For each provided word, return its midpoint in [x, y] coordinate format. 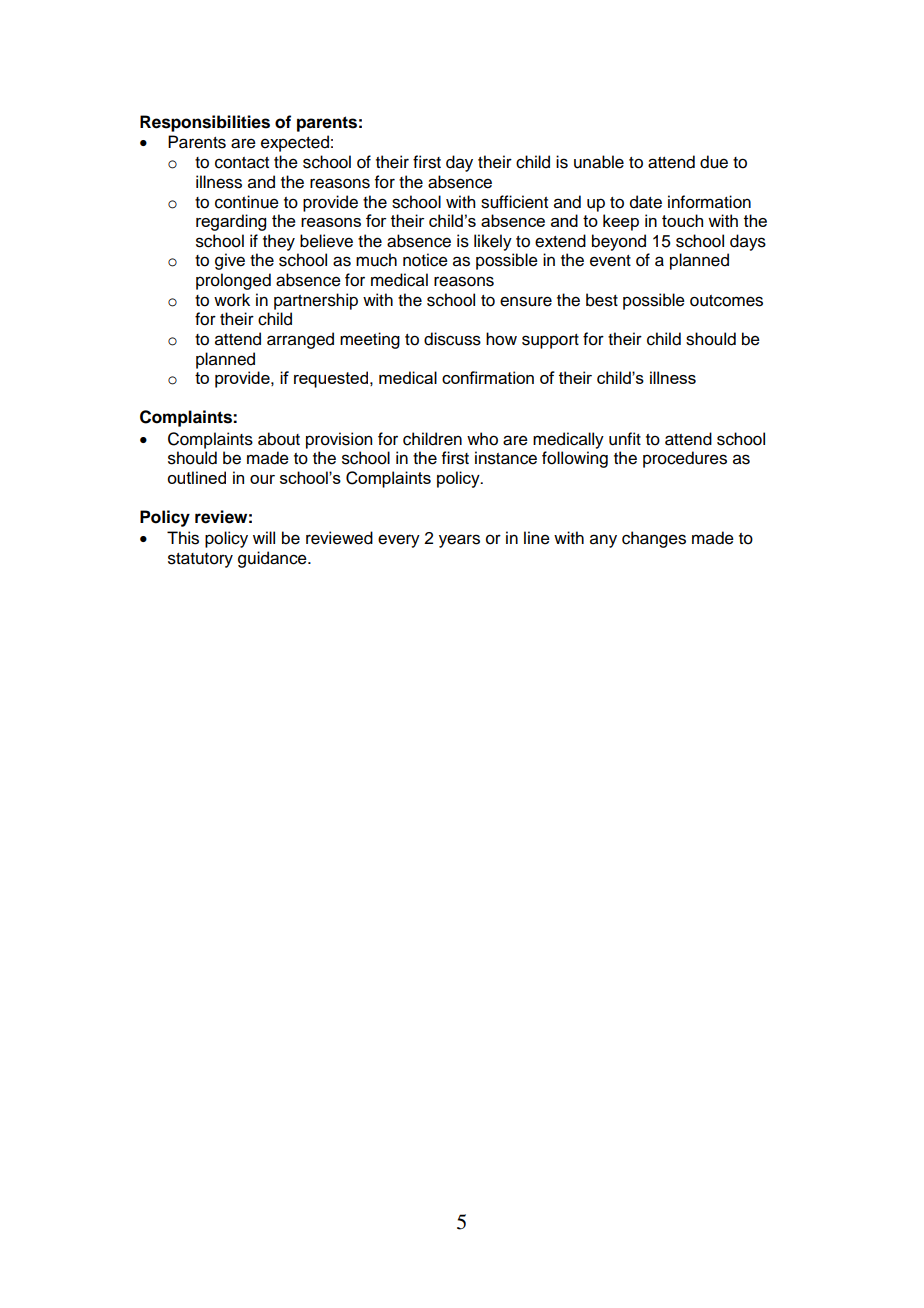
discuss [452, 339]
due [714, 162]
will [264, 537]
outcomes [726, 301]
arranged [300, 340]
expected [295, 143]
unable [599, 162]
